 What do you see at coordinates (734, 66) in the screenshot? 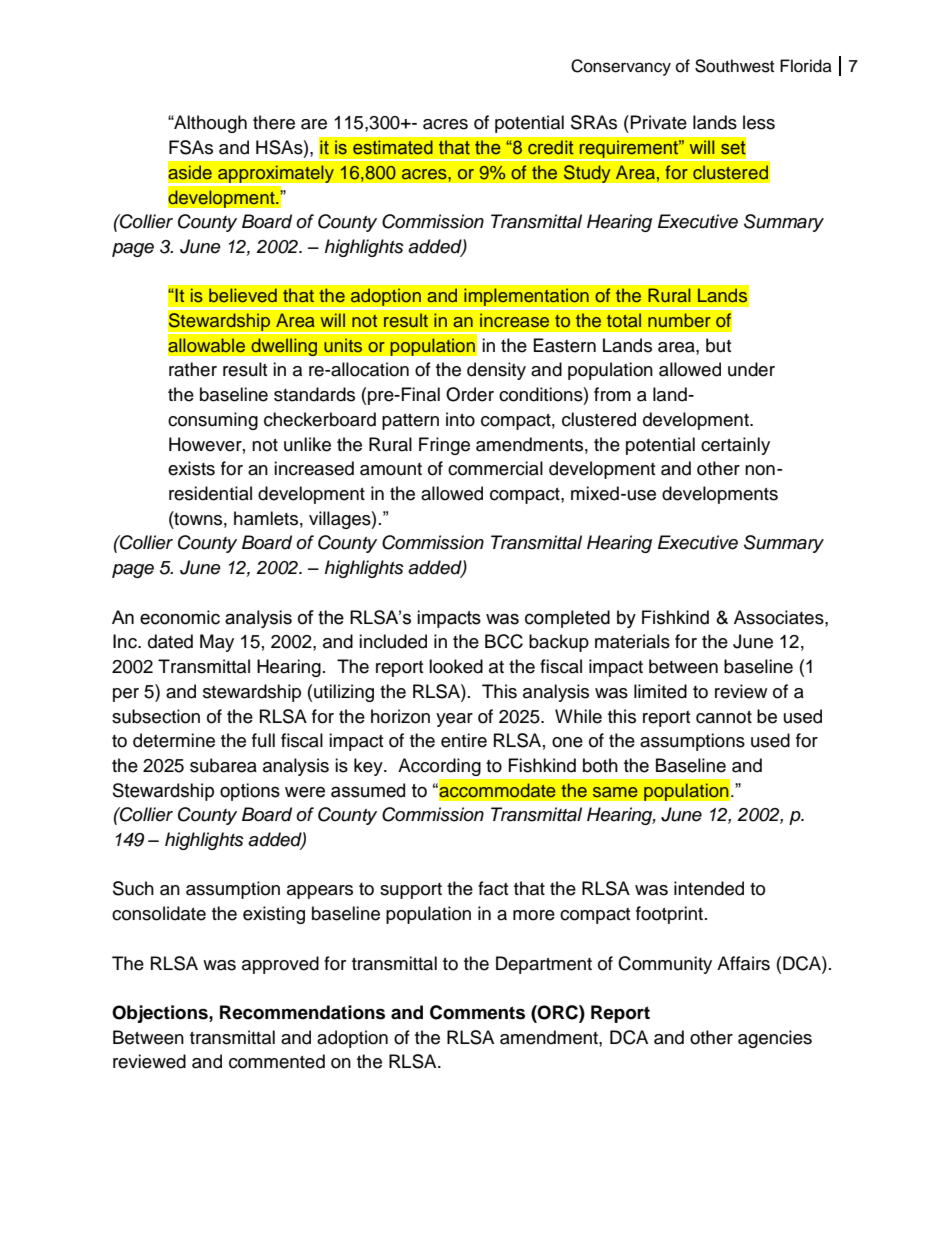
I see `Southwest` at bounding box center [734, 66].
